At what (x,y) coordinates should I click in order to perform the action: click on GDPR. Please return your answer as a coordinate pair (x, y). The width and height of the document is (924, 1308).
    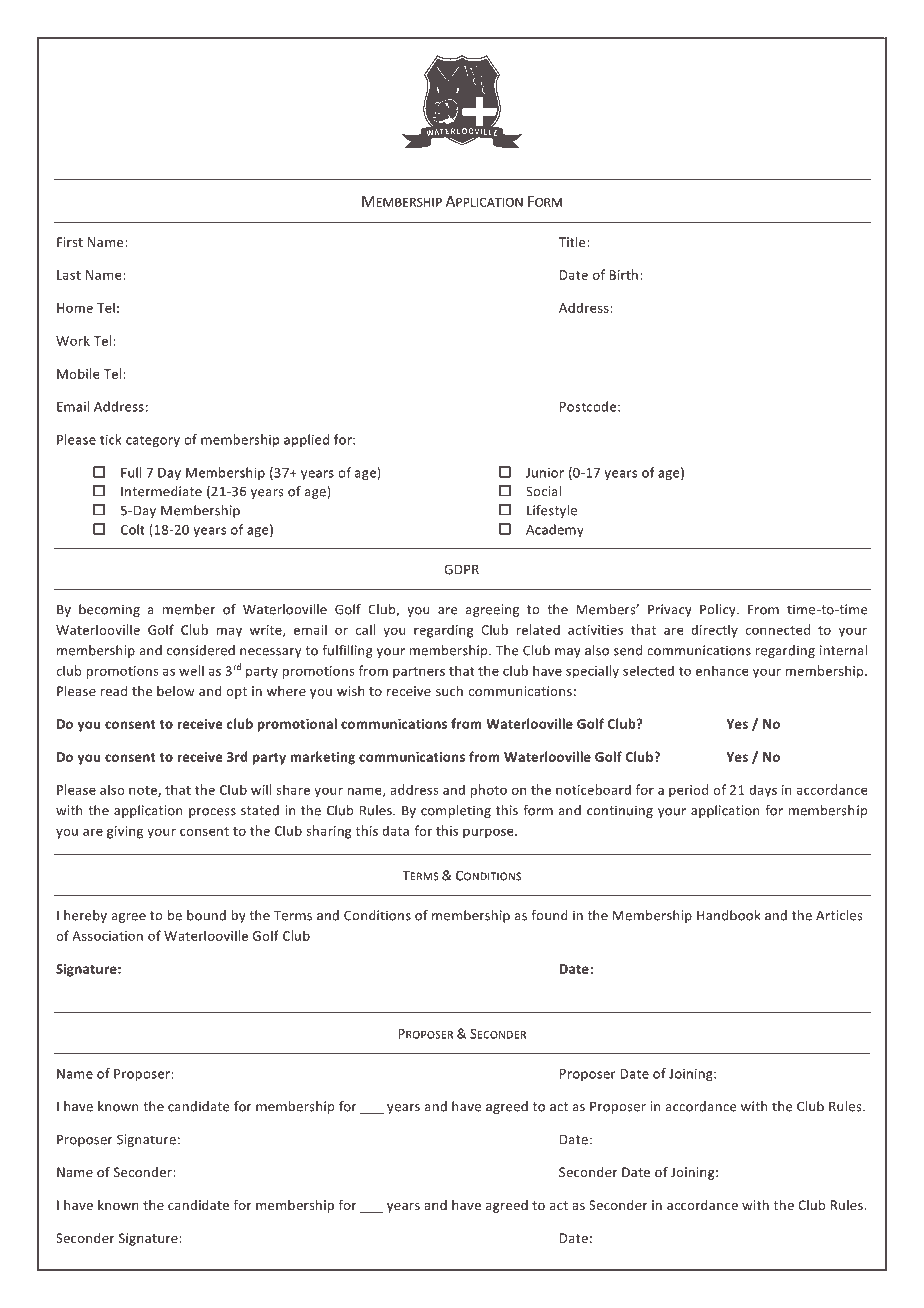
    Looking at the image, I should click on (461, 569).
